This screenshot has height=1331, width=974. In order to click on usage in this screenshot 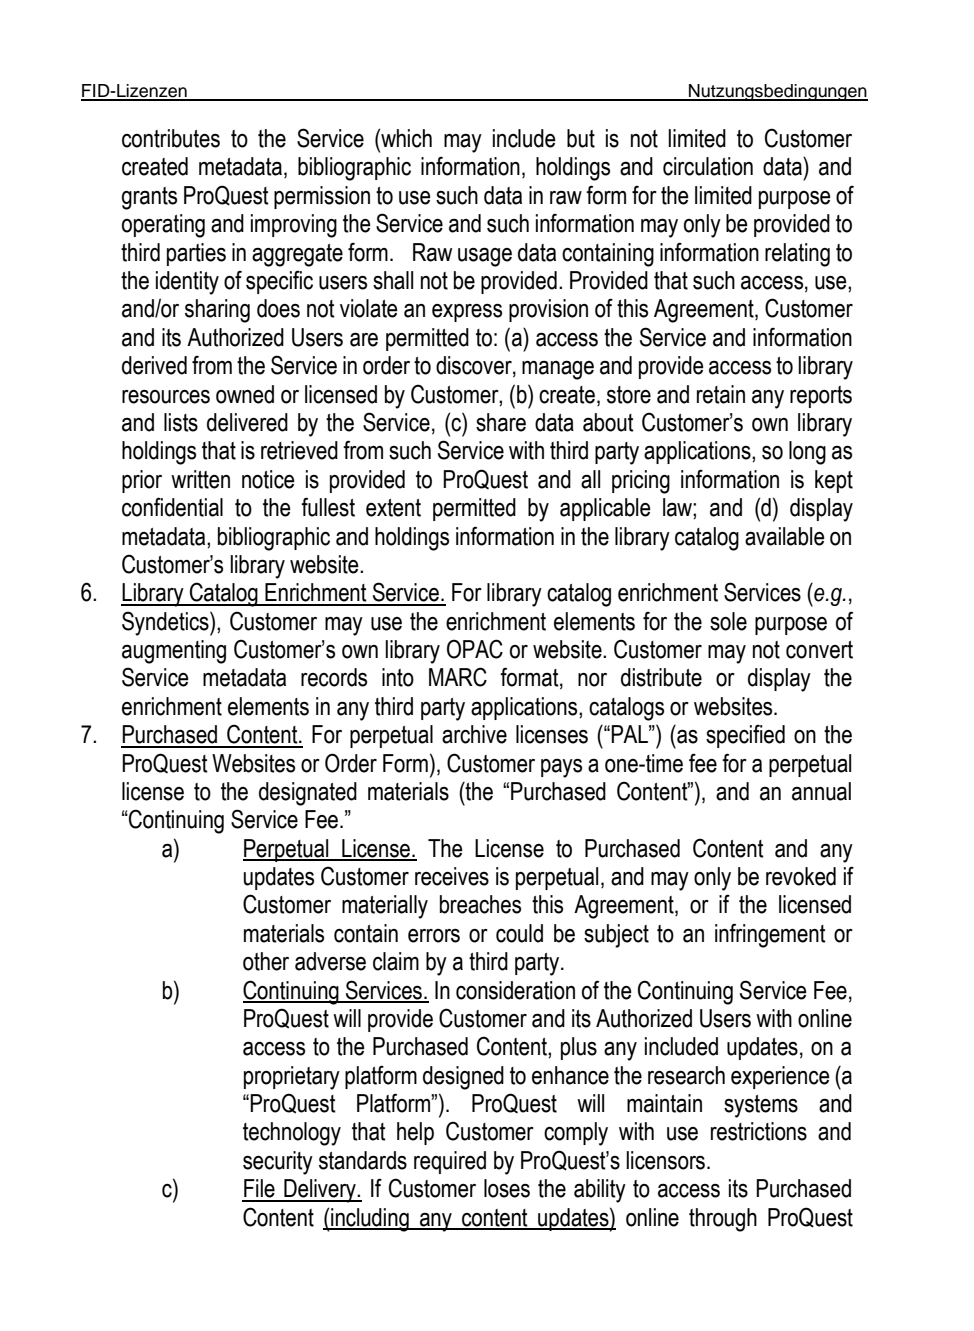, I will do `click(485, 257)`.
